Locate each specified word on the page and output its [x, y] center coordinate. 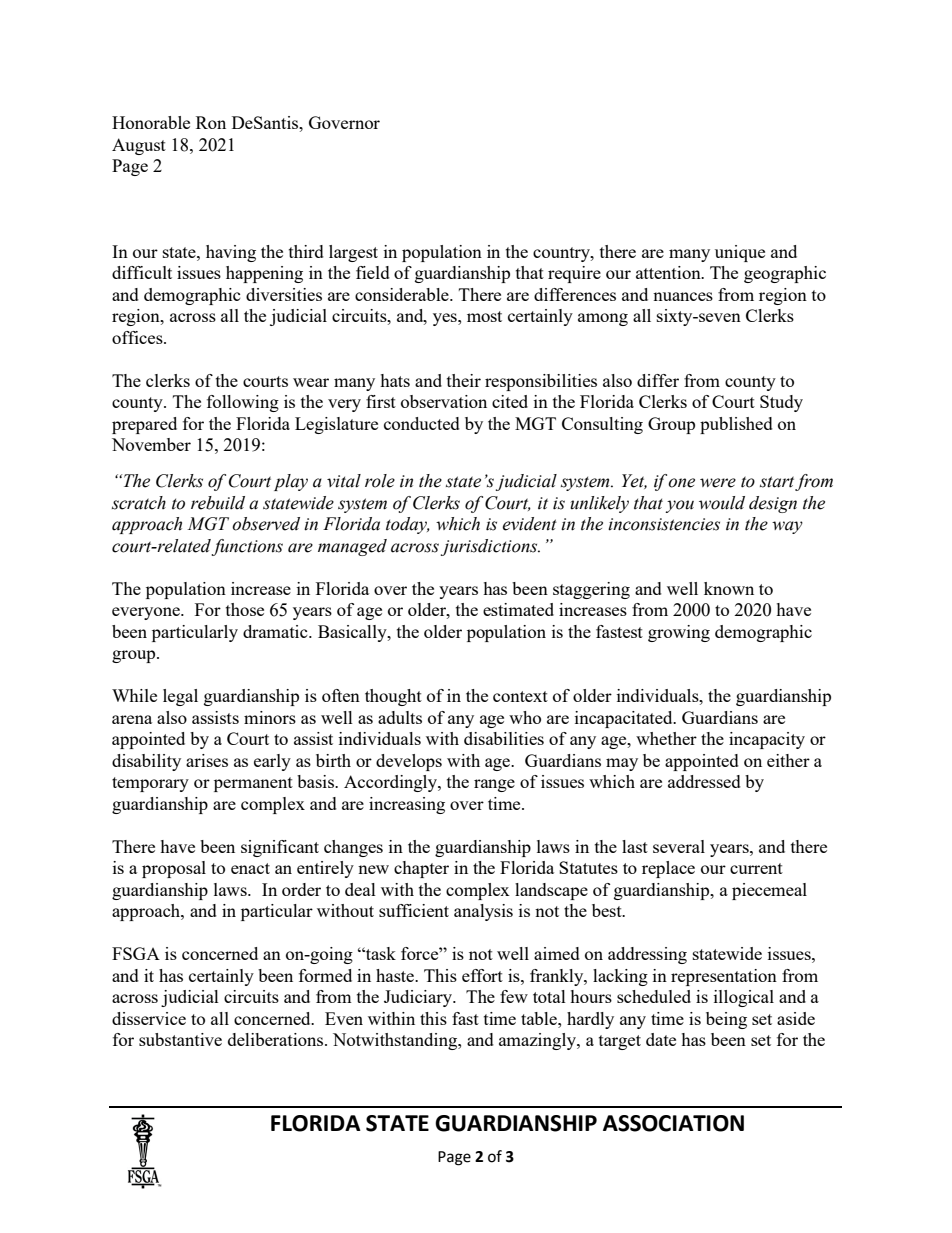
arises [207, 760]
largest [353, 253]
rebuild [218, 503]
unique [740, 253]
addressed [704, 781]
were [718, 483]
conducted [422, 423]
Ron [211, 122]
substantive [180, 1039]
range [494, 785]
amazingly [538, 1041]
